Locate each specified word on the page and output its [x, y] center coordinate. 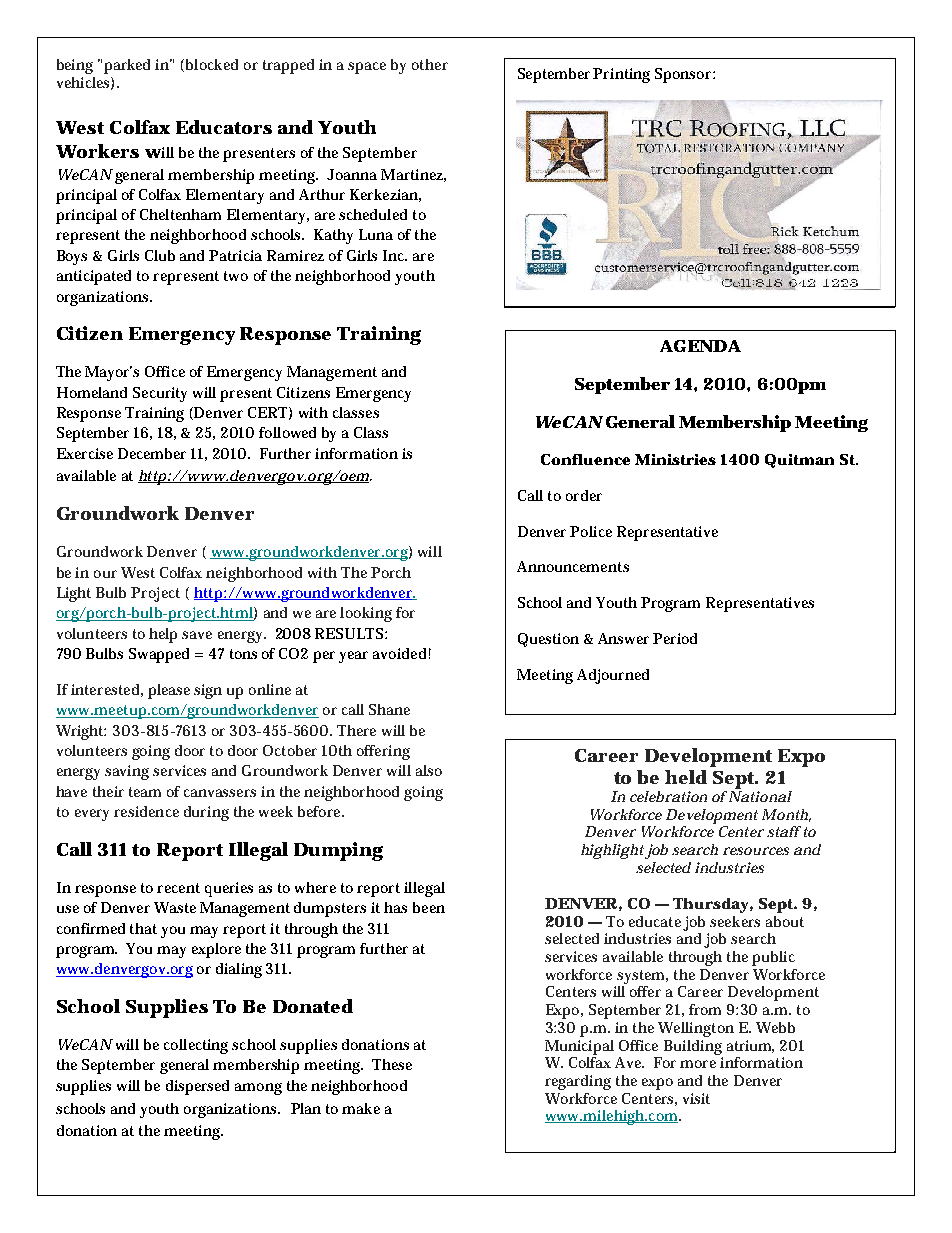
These [392, 1064]
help [163, 635]
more [698, 1064]
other [430, 64]
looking [366, 614]
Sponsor [684, 75]
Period [675, 638]
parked [127, 66]
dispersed [197, 1087]
